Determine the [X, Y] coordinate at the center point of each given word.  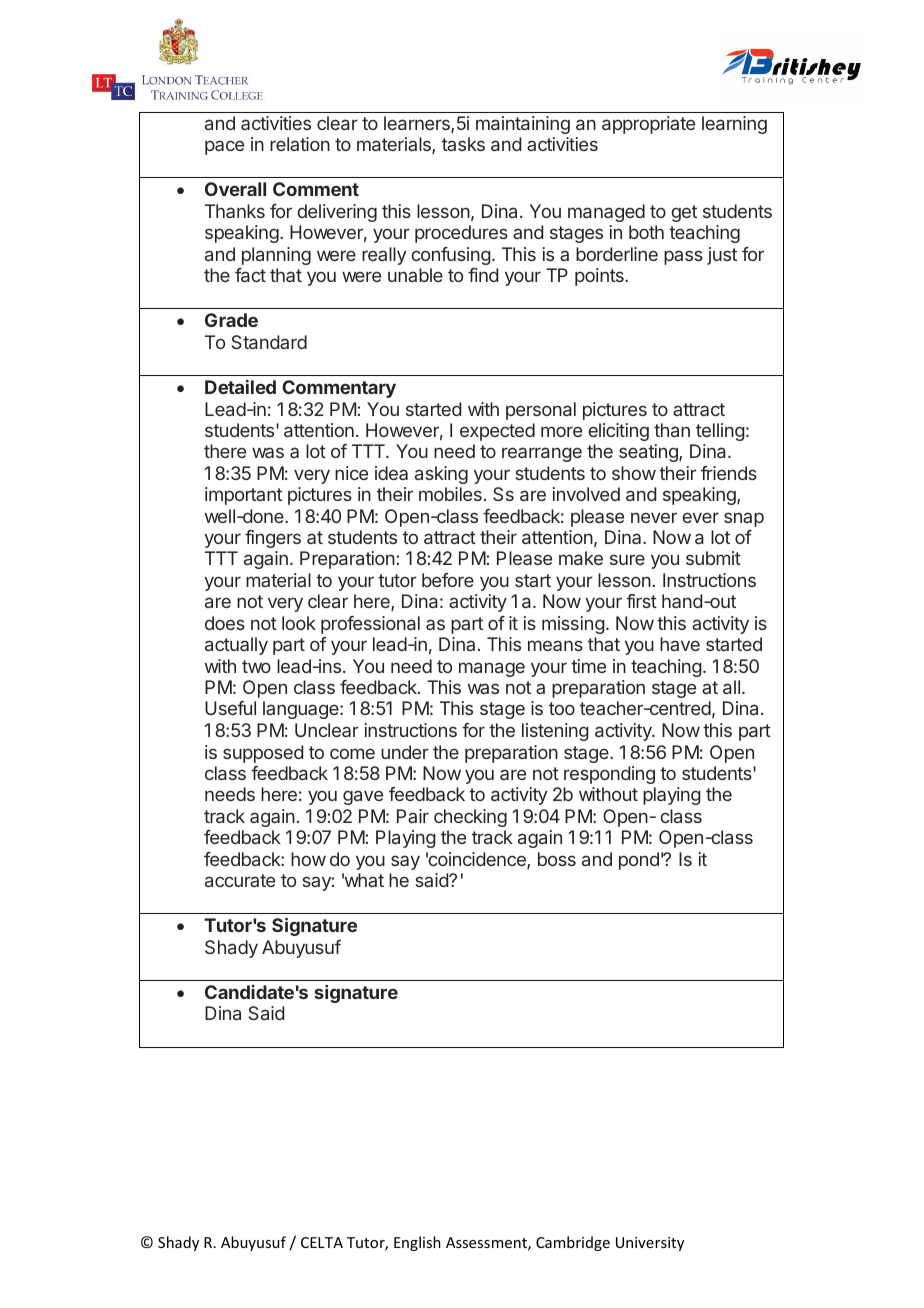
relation [300, 144]
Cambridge [573, 1243]
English [417, 1243]
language [302, 710]
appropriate [648, 125]
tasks [463, 144]
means [555, 645]
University [650, 1244]
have [680, 644]
